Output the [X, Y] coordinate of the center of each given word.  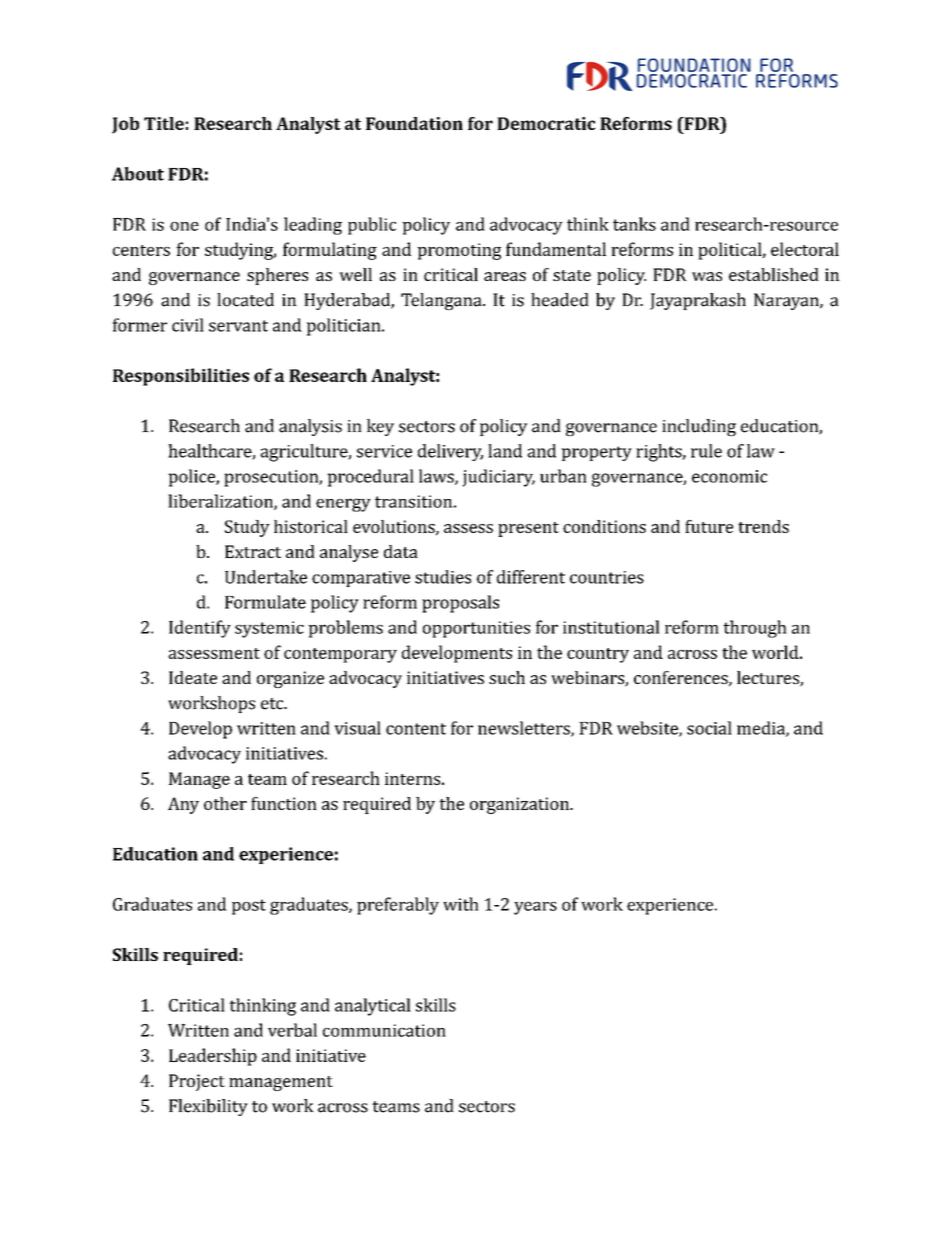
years [535, 908]
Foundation [414, 123]
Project [197, 1082]
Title [164, 123]
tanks [634, 224]
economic [729, 476]
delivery [450, 452]
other [225, 803]
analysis [310, 427]
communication [384, 1030]
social [709, 728]
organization [520, 805]
